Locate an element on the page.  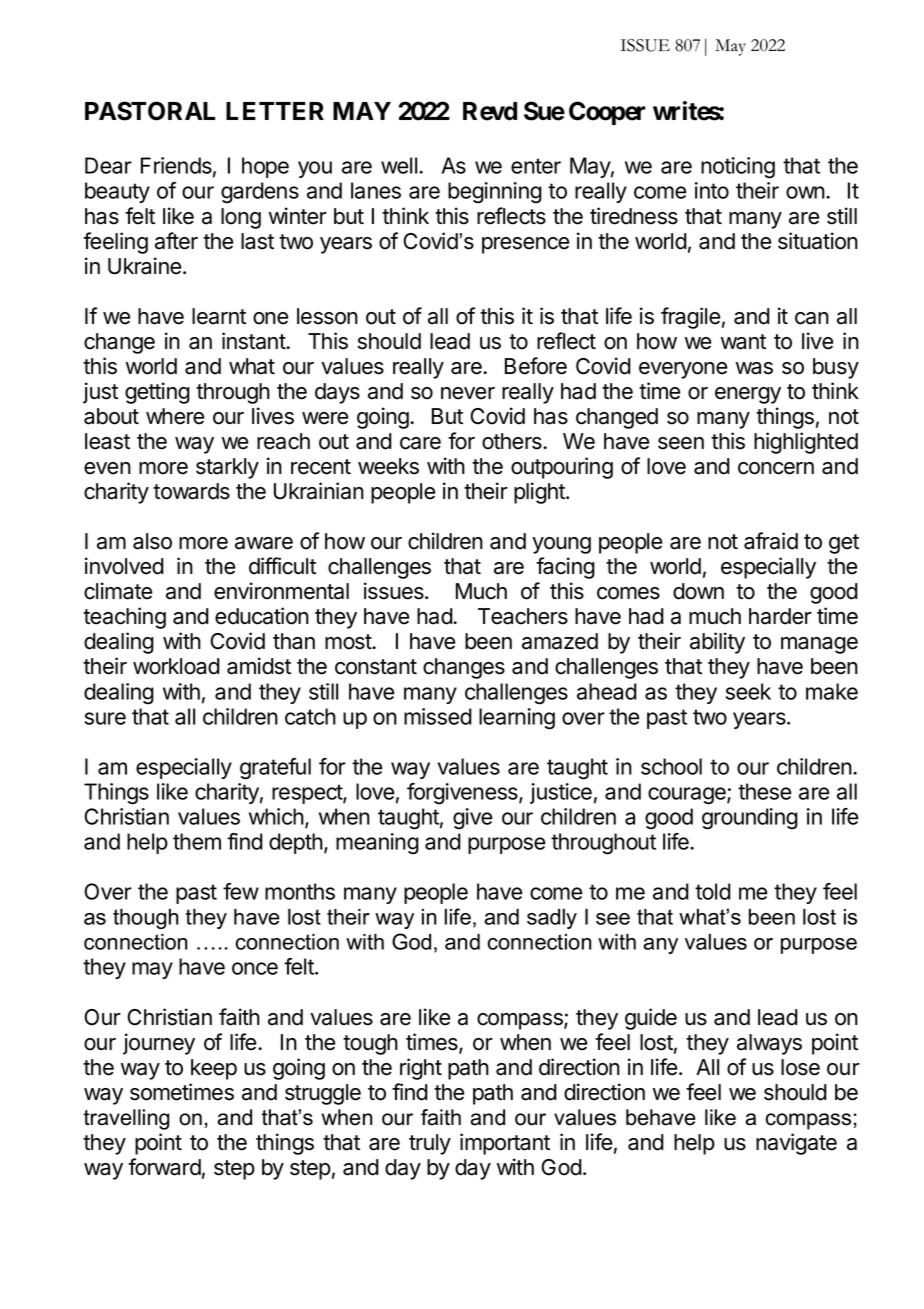
grounding is located at coordinates (750, 819).
